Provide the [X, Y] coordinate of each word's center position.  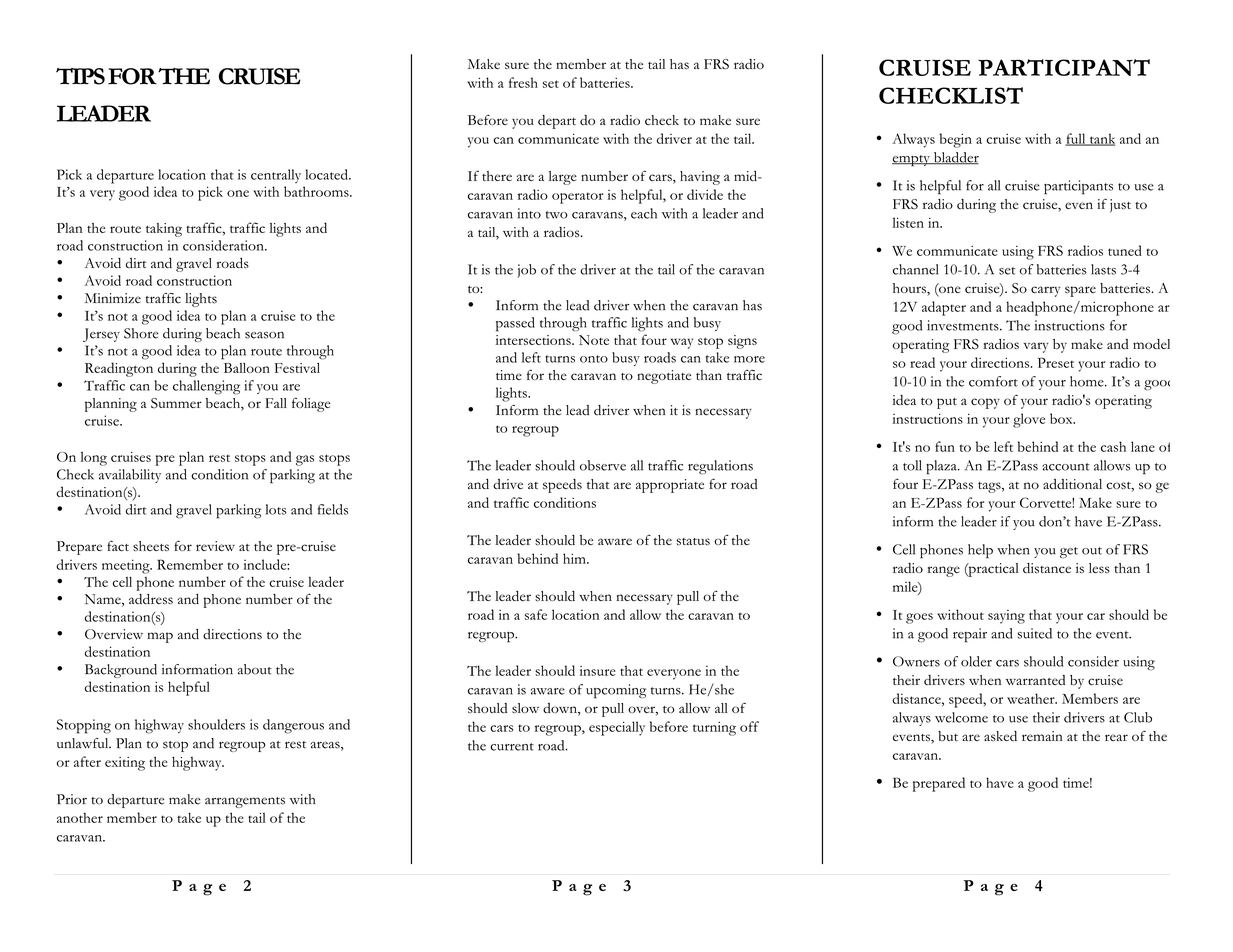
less [1099, 568]
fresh [523, 82]
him [575, 558]
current [512, 747]
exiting [125, 764]
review [215, 546]
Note [594, 340]
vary [1036, 347]
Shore [141, 333]
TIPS [80, 76]
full [1076, 139]
